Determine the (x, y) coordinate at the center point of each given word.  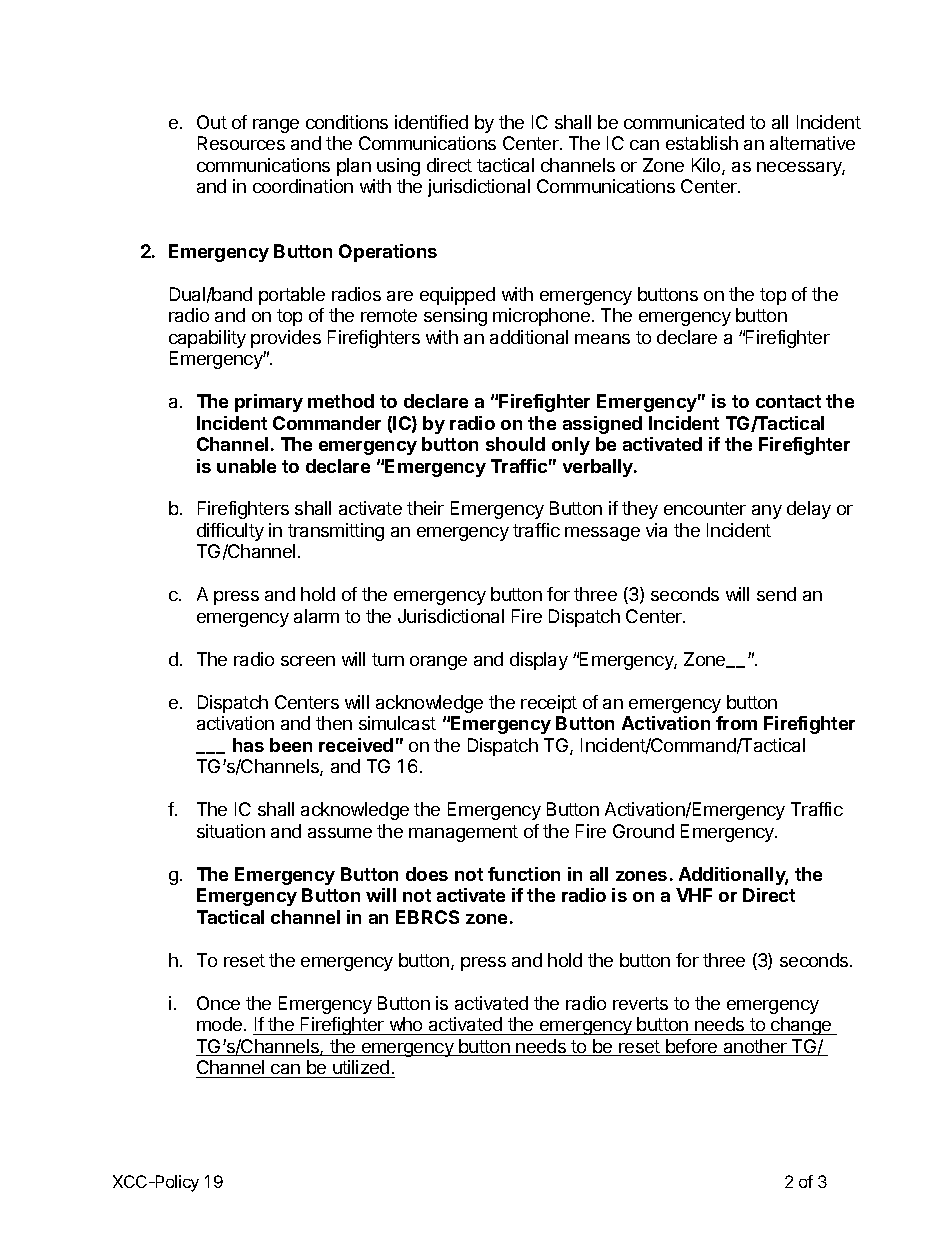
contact (788, 401)
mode (221, 1024)
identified (431, 122)
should (515, 444)
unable (246, 466)
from (736, 723)
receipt (549, 704)
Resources (241, 143)
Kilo (707, 166)
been (291, 745)
